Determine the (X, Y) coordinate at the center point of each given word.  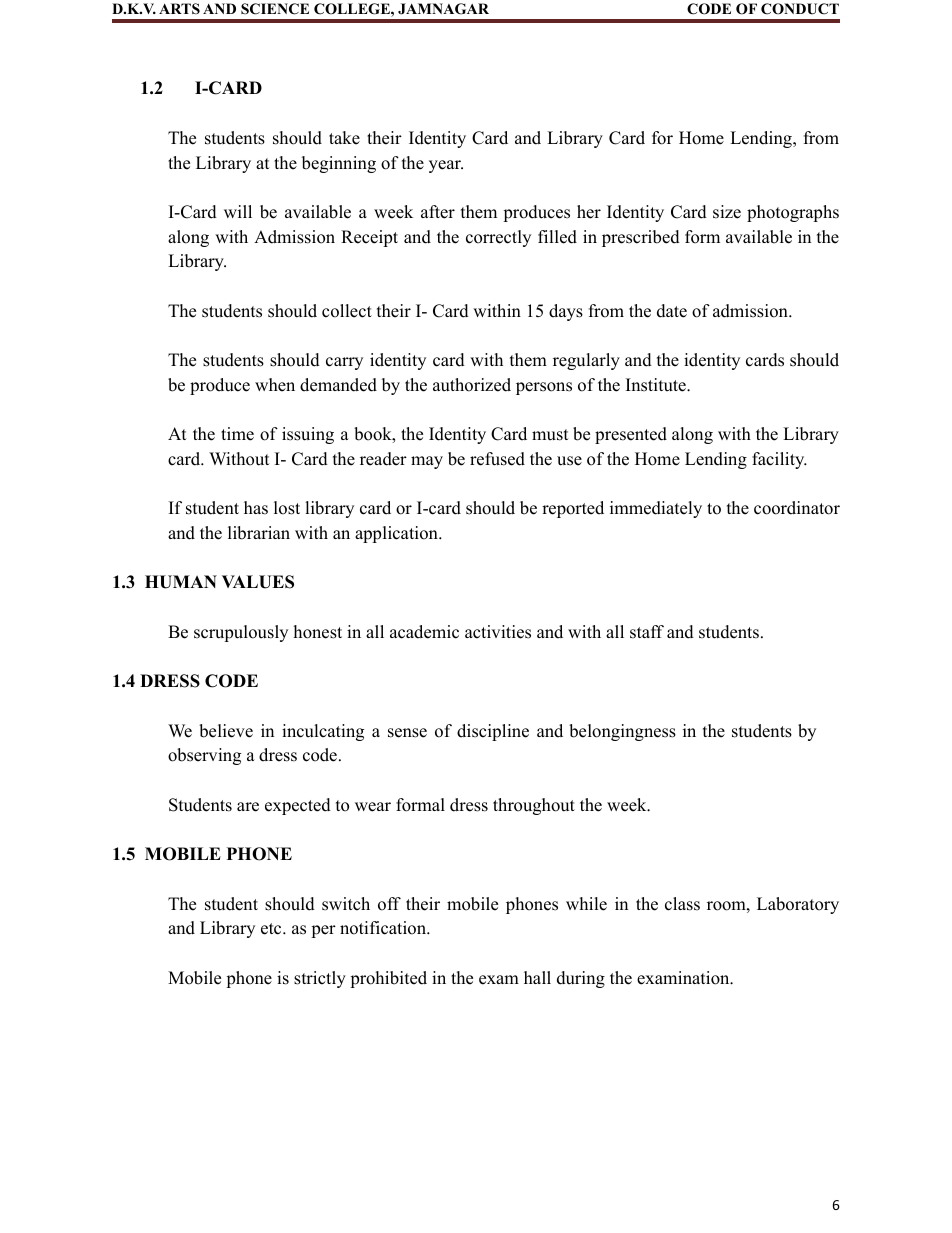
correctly (498, 238)
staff (647, 632)
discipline (493, 732)
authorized (472, 385)
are (248, 807)
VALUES (258, 582)
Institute (657, 385)
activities (498, 632)
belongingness (622, 732)
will (238, 211)
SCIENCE (275, 9)
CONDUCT (800, 9)
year (446, 166)
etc (272, 929)
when (275, 385)
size (727, 212)
